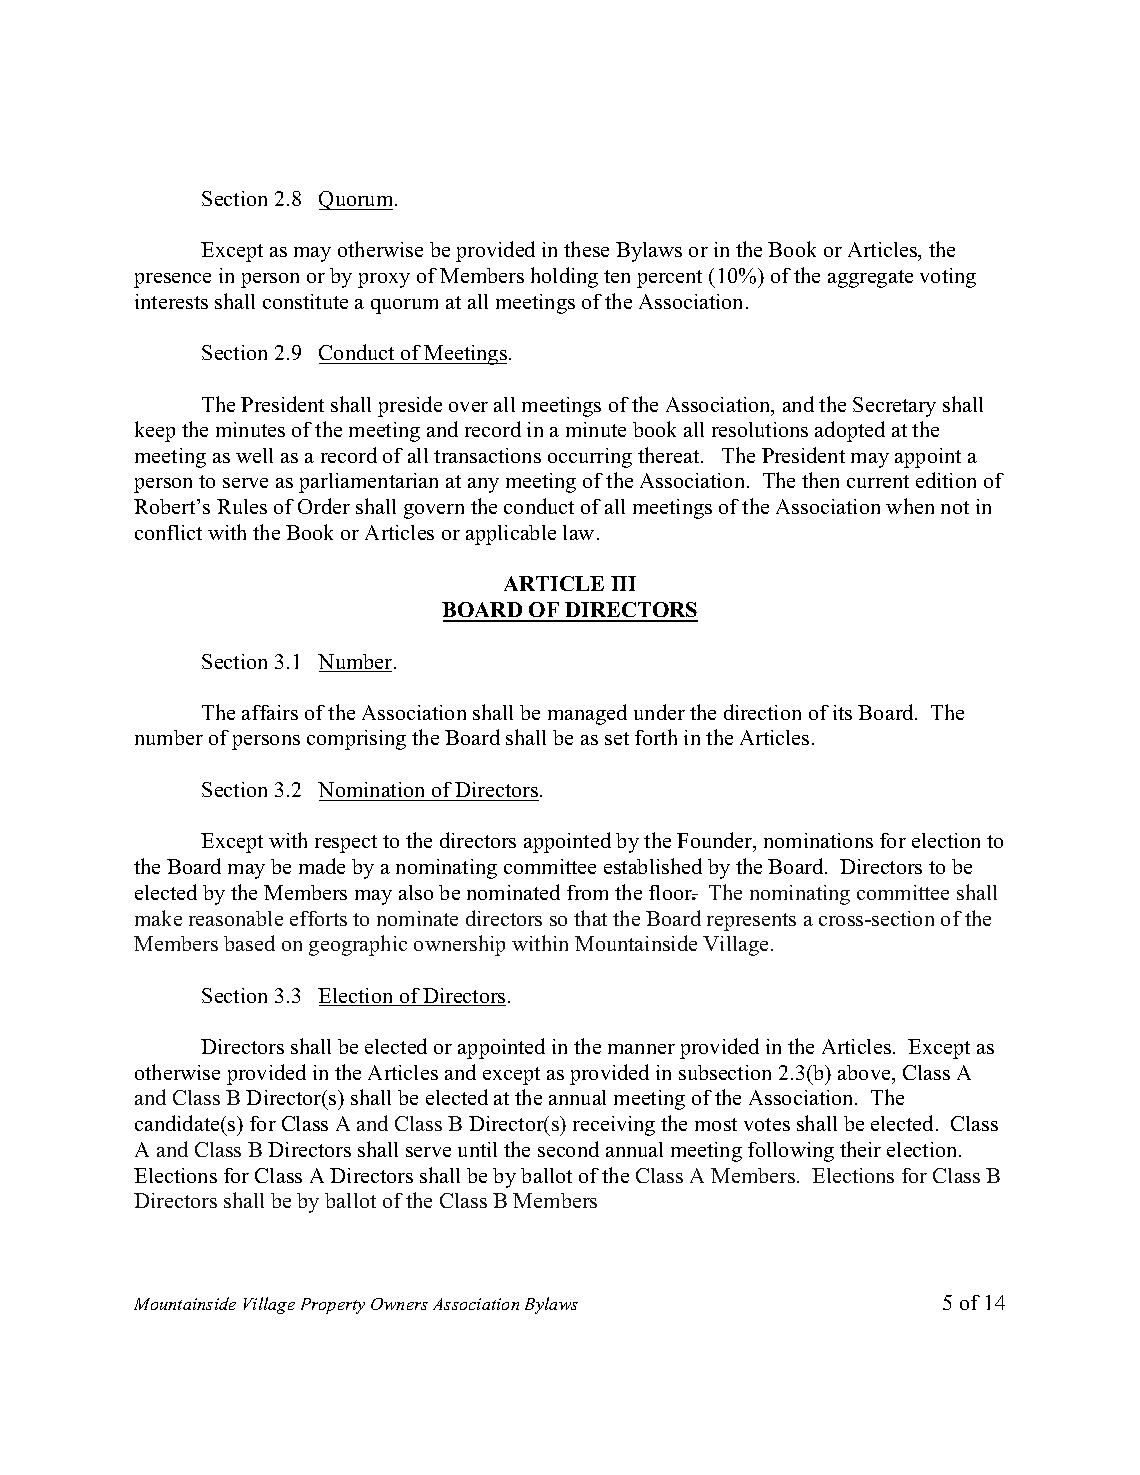  Describe the element at coordinates (564, 277) in the screenshot. I see `holding` at that location.
